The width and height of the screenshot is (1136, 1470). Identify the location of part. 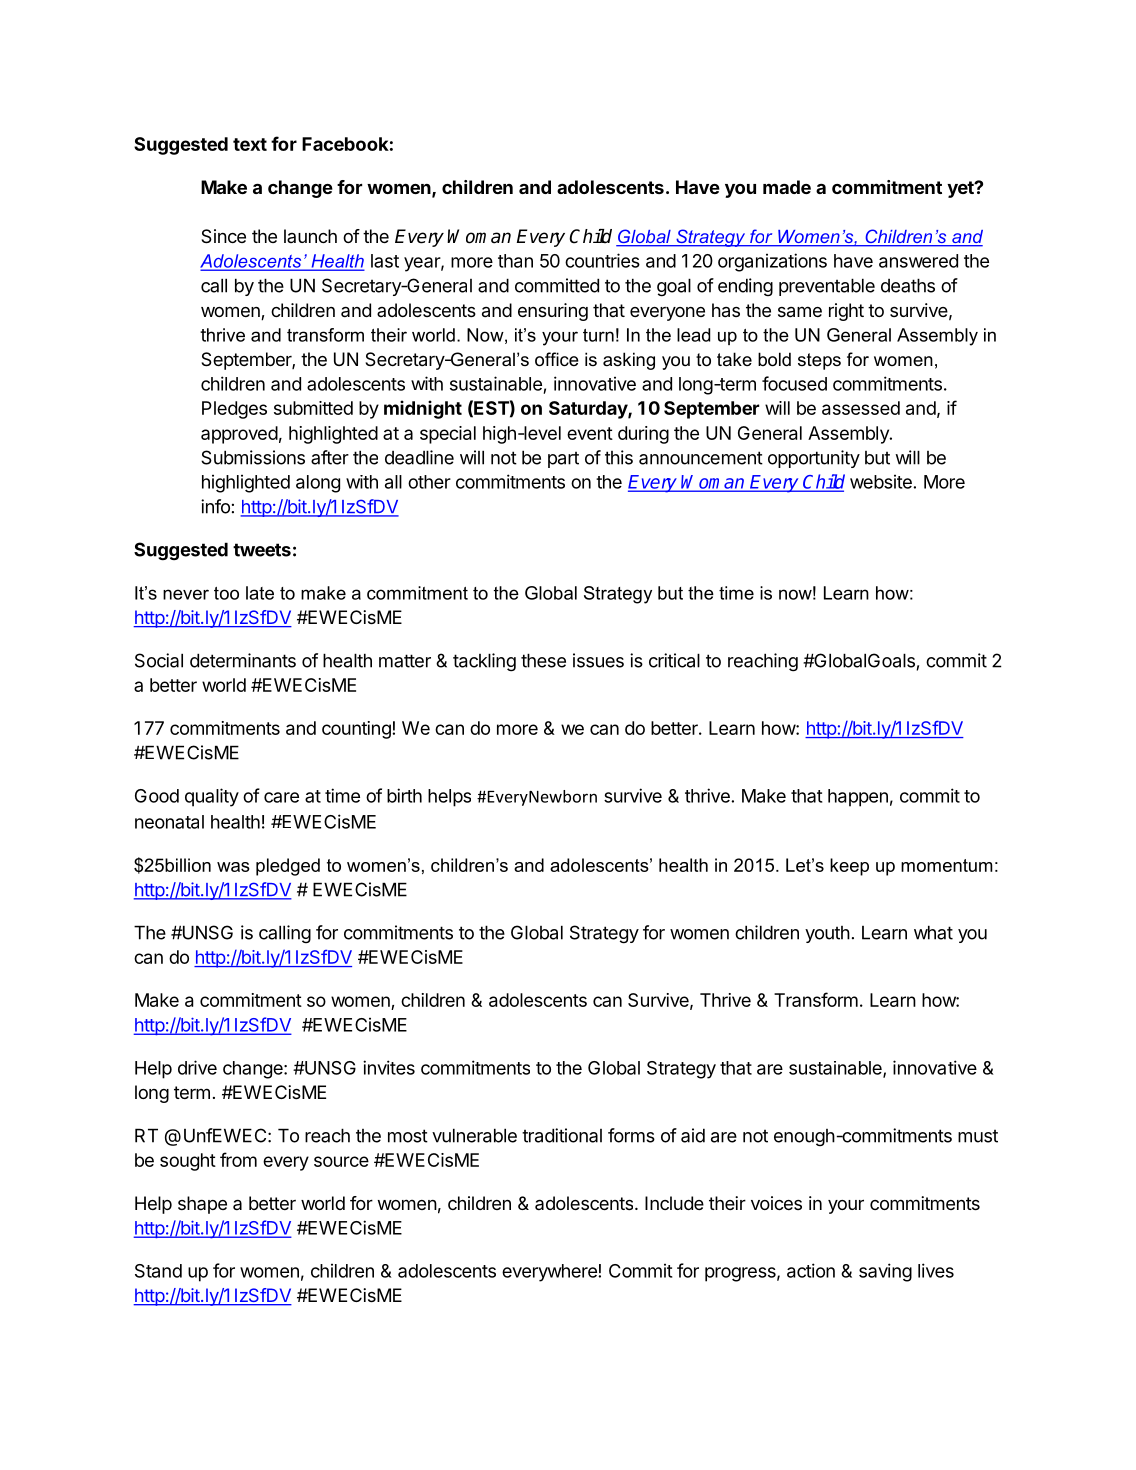
(563, 459).
